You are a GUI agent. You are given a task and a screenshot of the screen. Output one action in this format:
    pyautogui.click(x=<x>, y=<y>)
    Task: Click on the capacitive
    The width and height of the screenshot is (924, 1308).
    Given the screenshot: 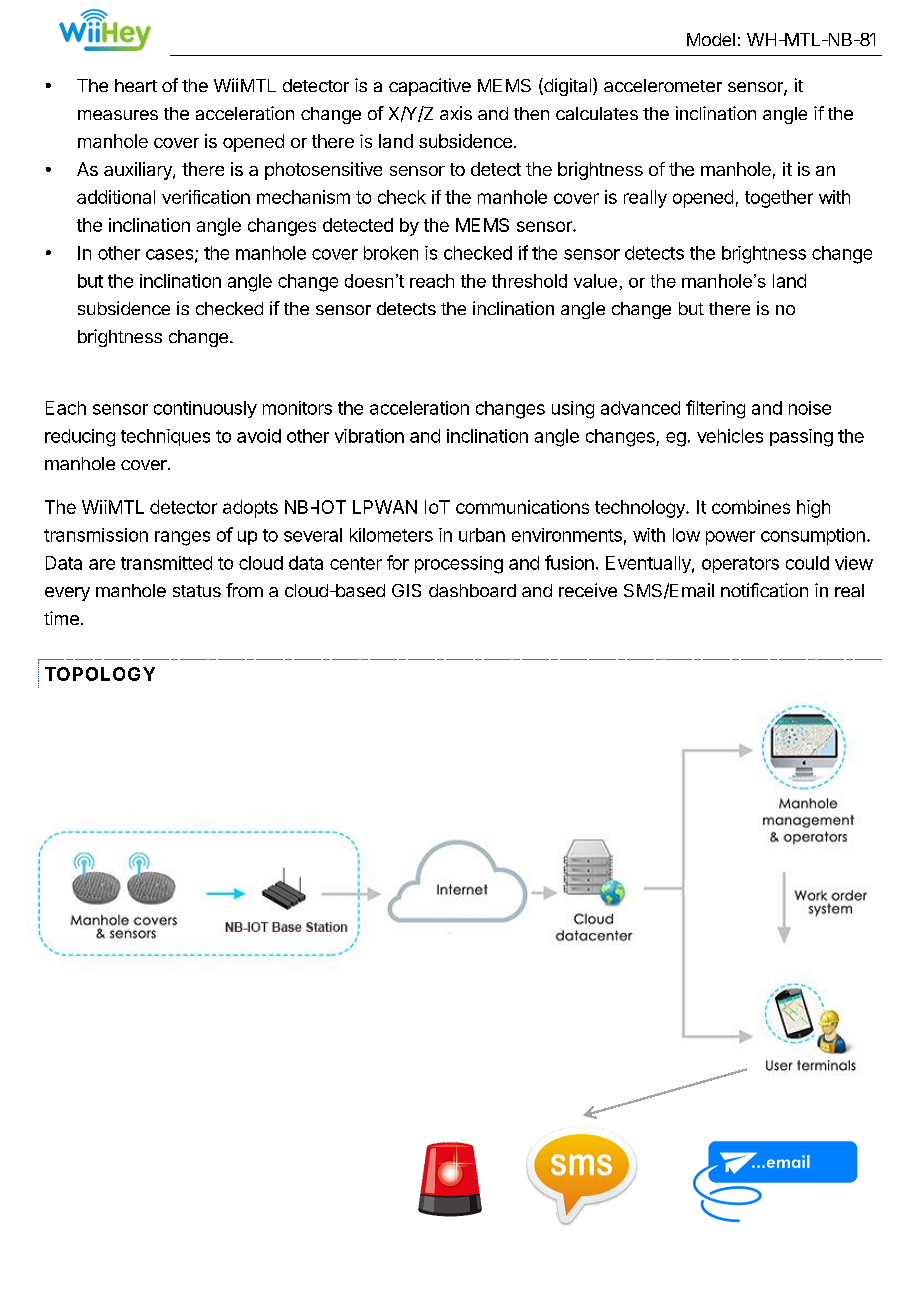 What is the action you would take?
    pyautogui.click(x=430, y=87)
